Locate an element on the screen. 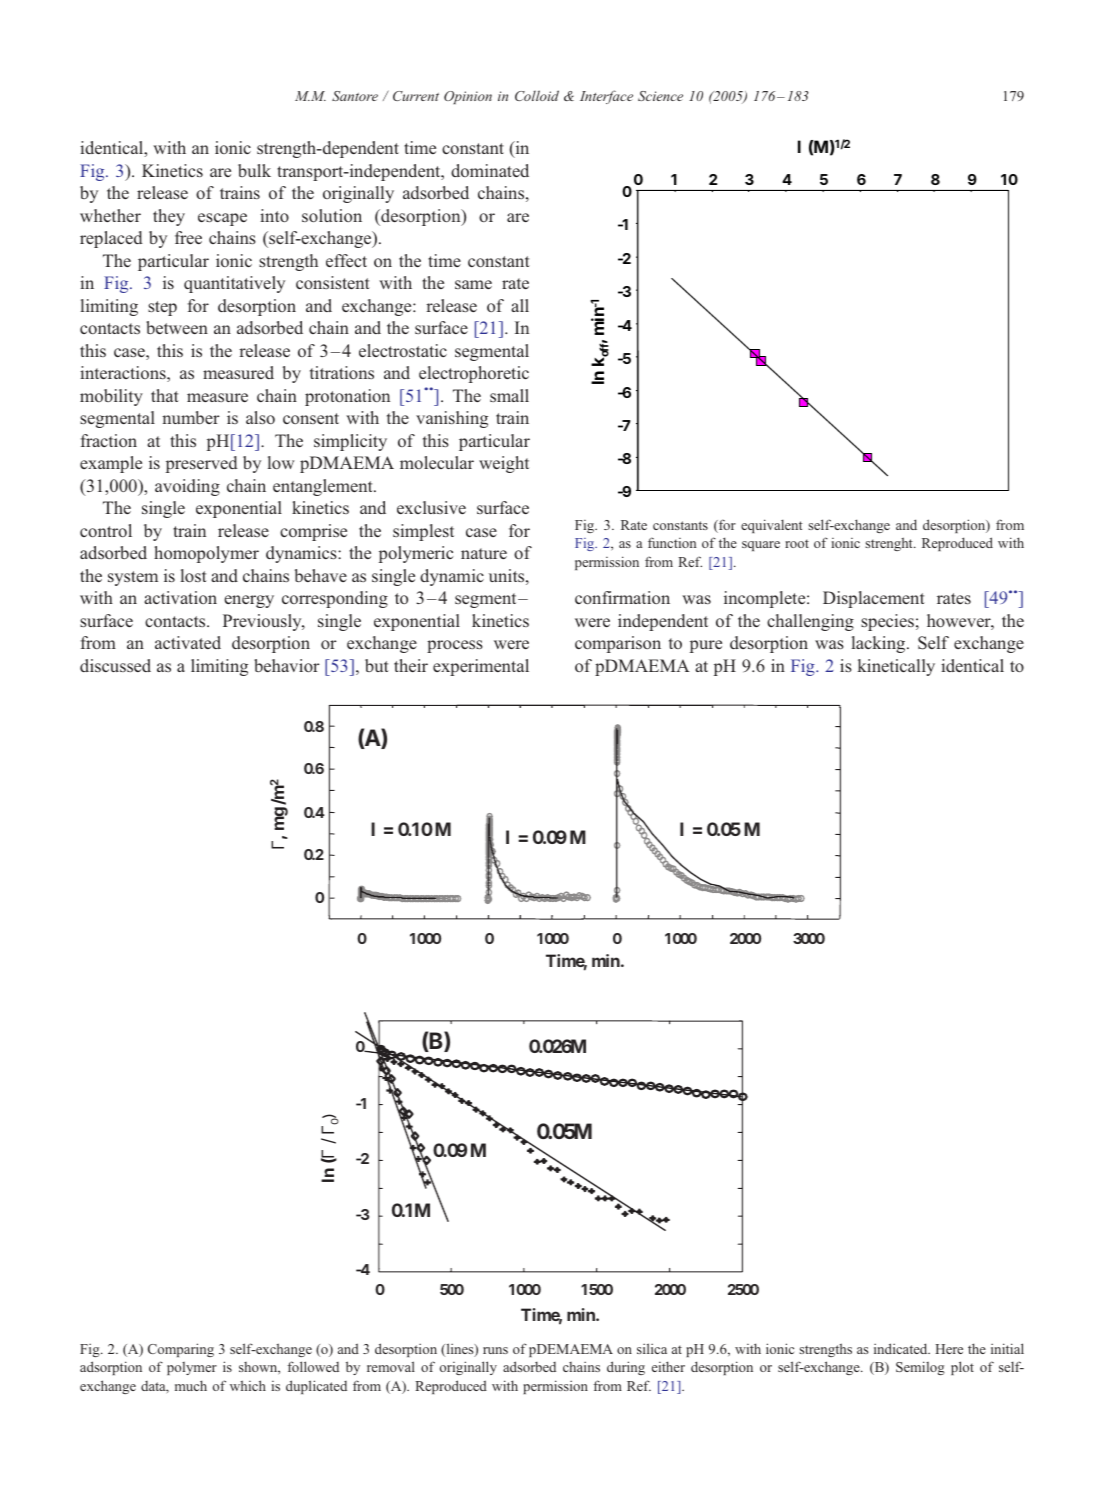  lacking is located at coordinates (880, 644).
